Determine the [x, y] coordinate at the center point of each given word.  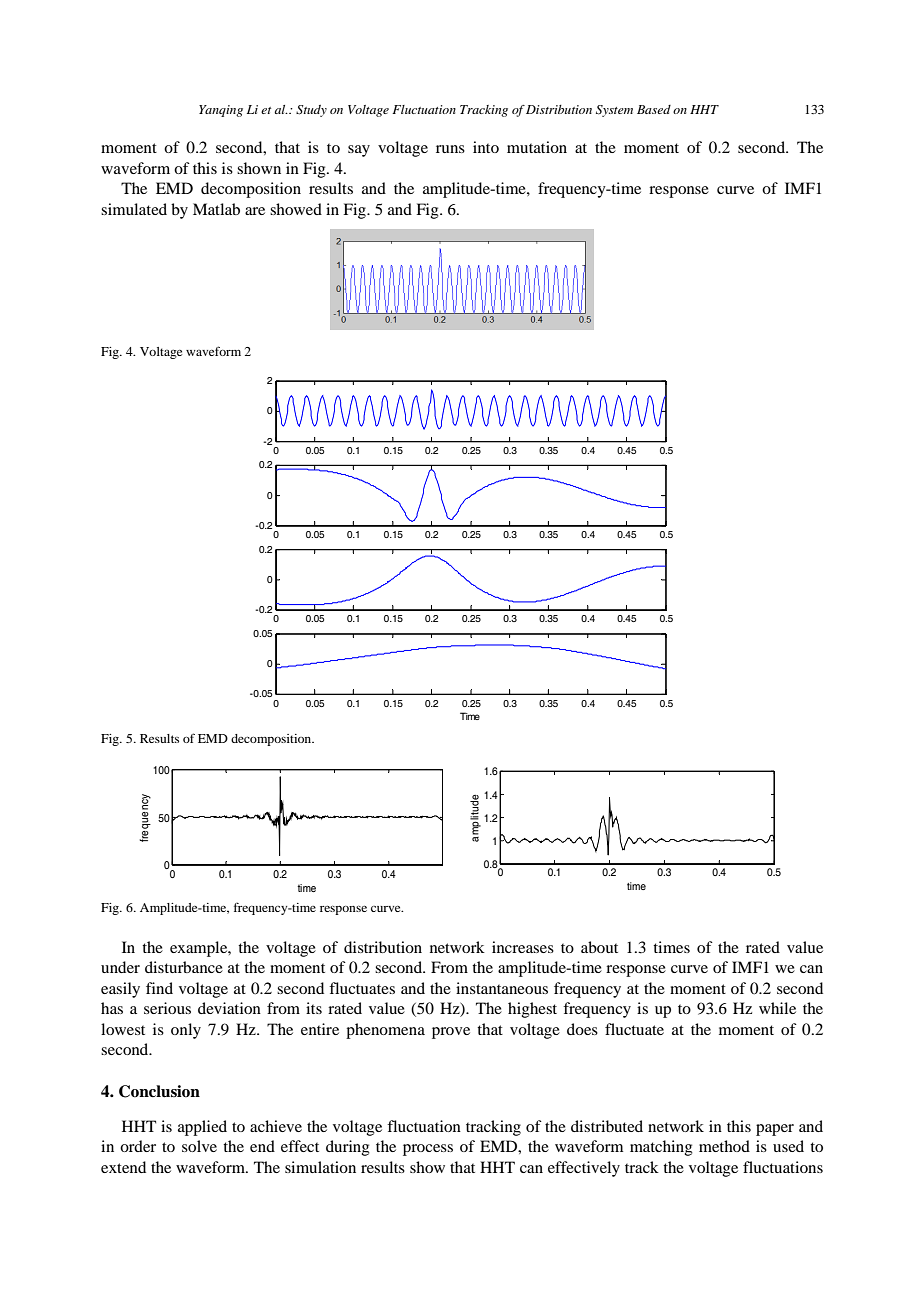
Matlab [216, 209]
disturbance [184, 967]
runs [450, 149]
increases [523, 947]
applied [202, 1128]
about [599, 947]
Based [654, 109]
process [428, 1150]
